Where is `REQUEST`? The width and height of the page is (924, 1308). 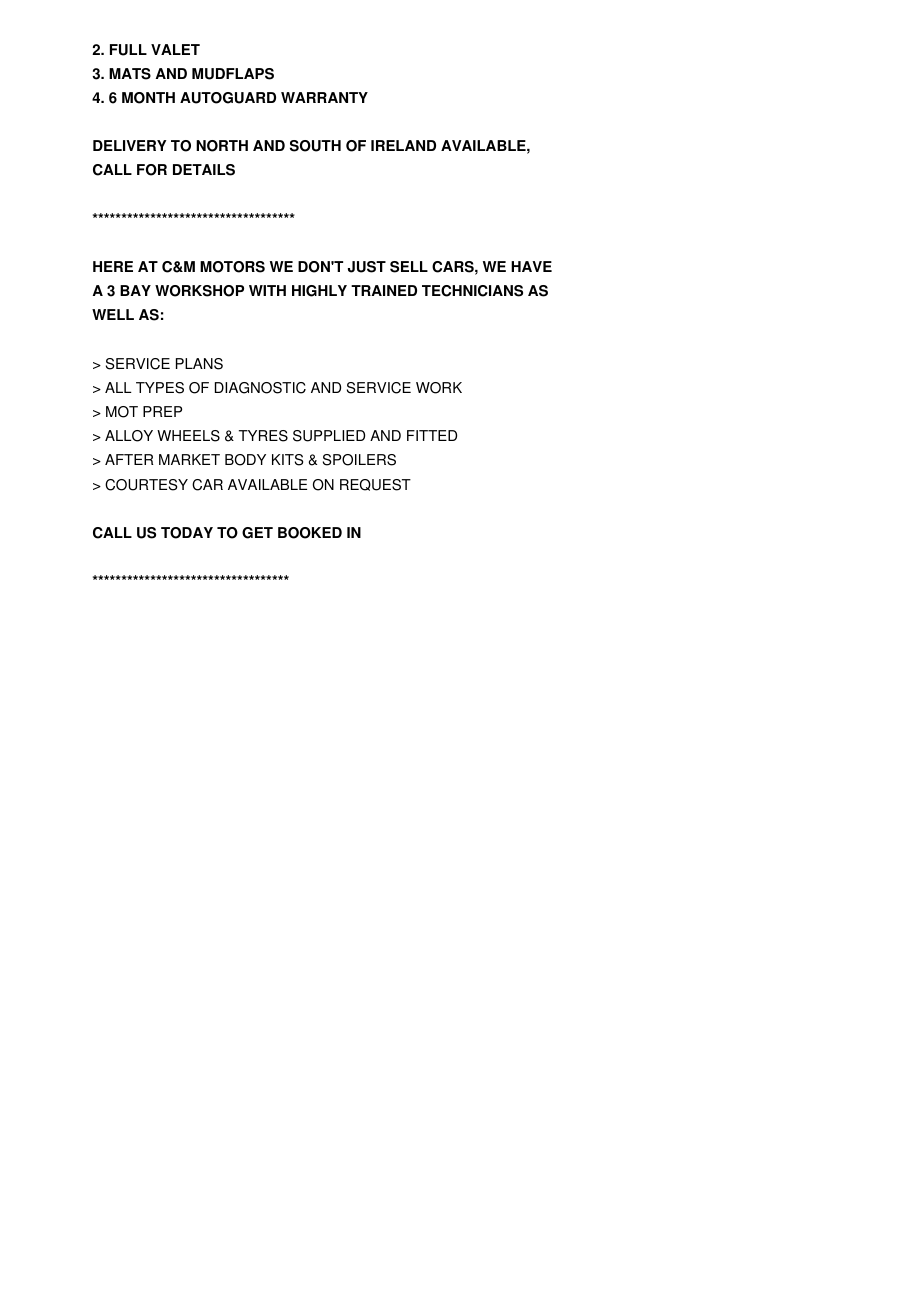
REQUEST is located at coordinates (375, 485).
